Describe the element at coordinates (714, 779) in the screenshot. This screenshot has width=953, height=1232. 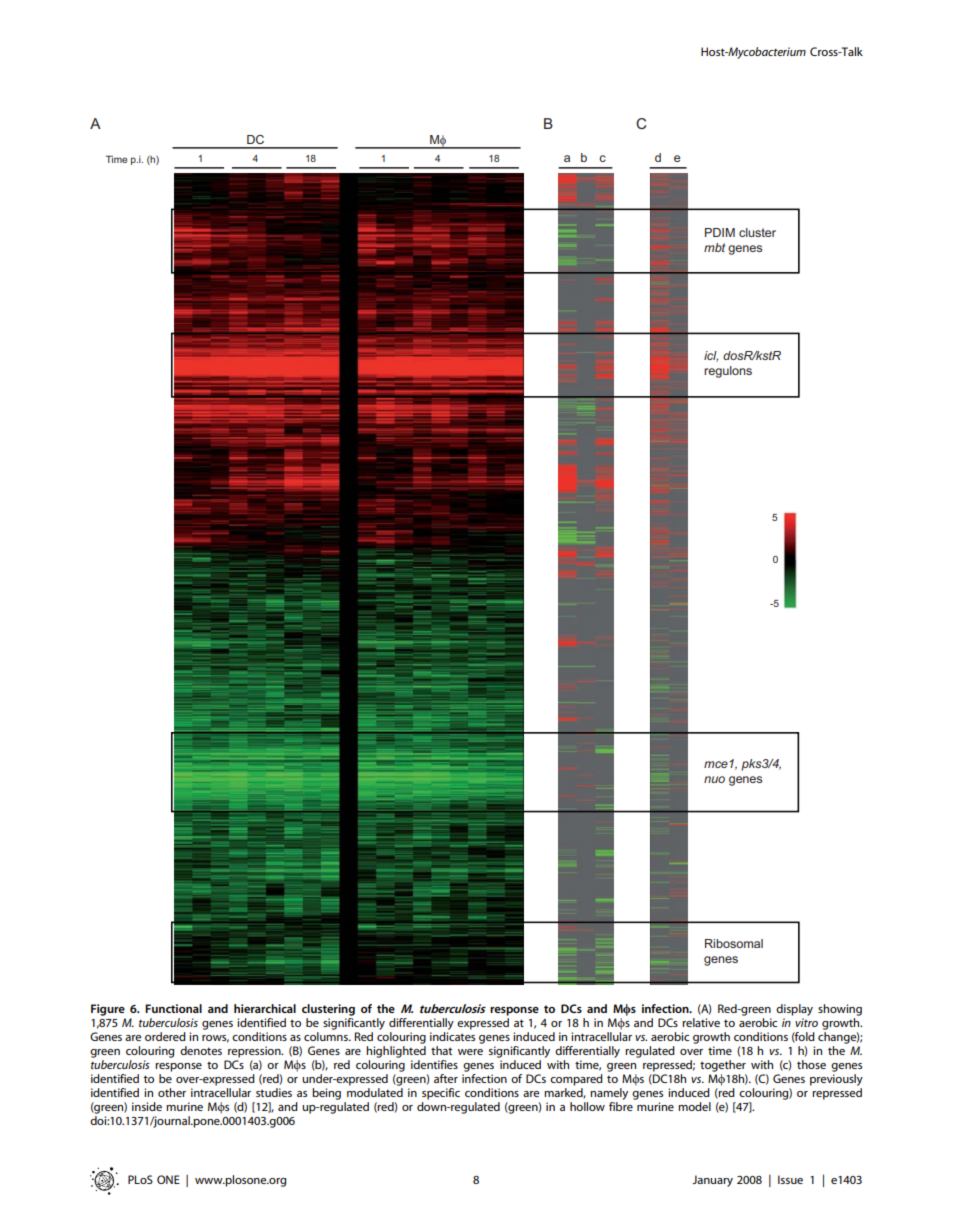
I see `nuo` at that location.
